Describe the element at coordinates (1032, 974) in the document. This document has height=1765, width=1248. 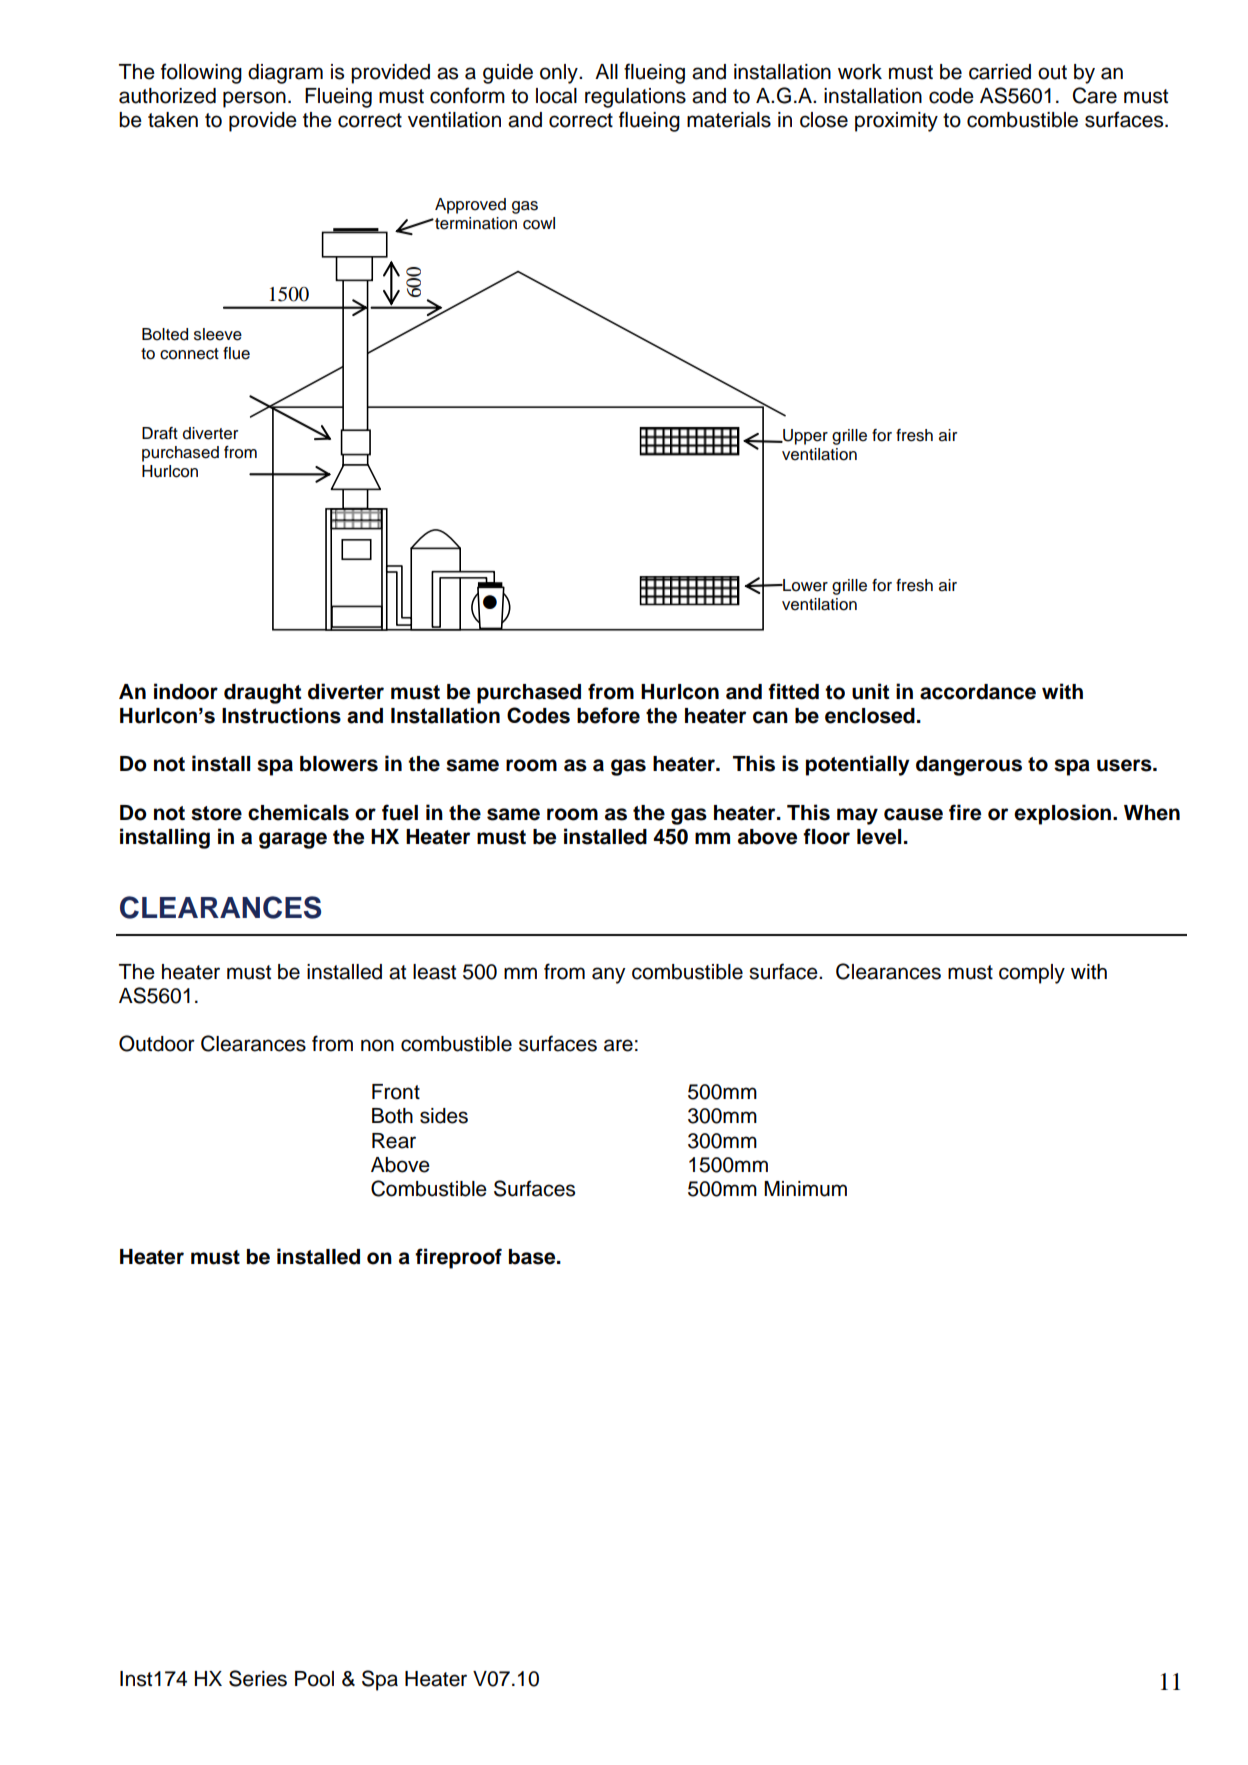
I see `comply` at that location.
